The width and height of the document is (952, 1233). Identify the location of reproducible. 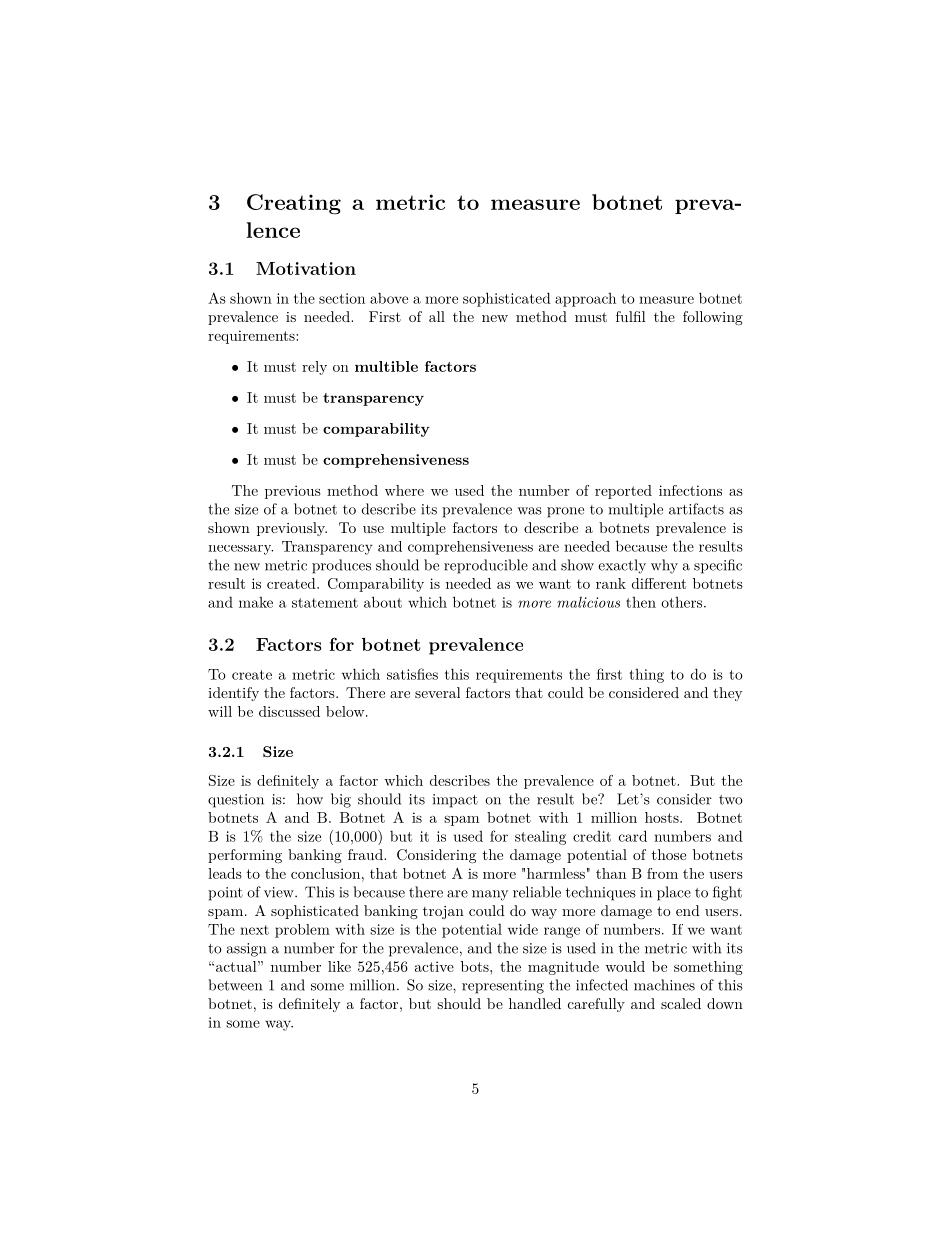
(486, 566).
